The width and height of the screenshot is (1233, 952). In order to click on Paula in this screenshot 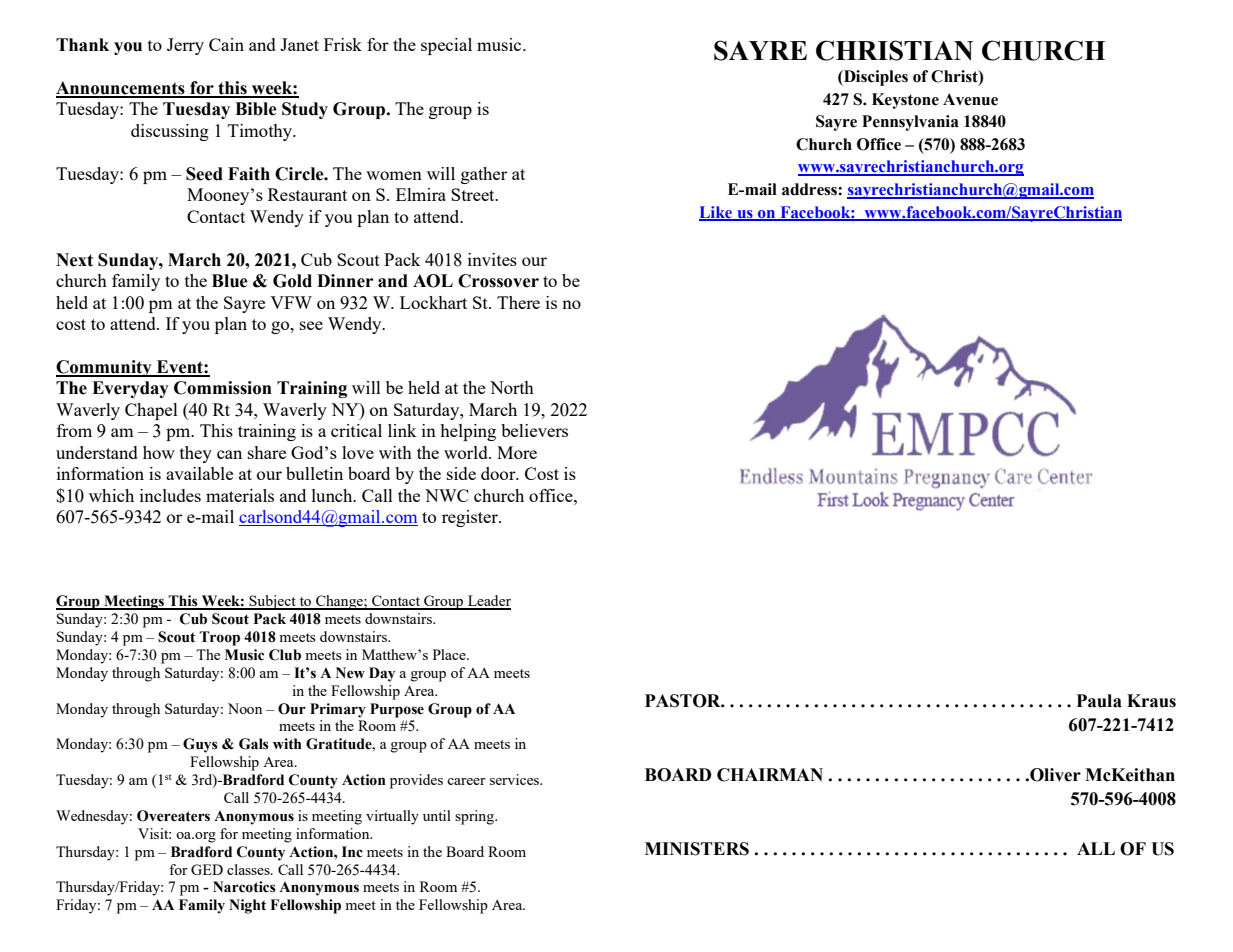, I will do `click(1099, 701)`.
